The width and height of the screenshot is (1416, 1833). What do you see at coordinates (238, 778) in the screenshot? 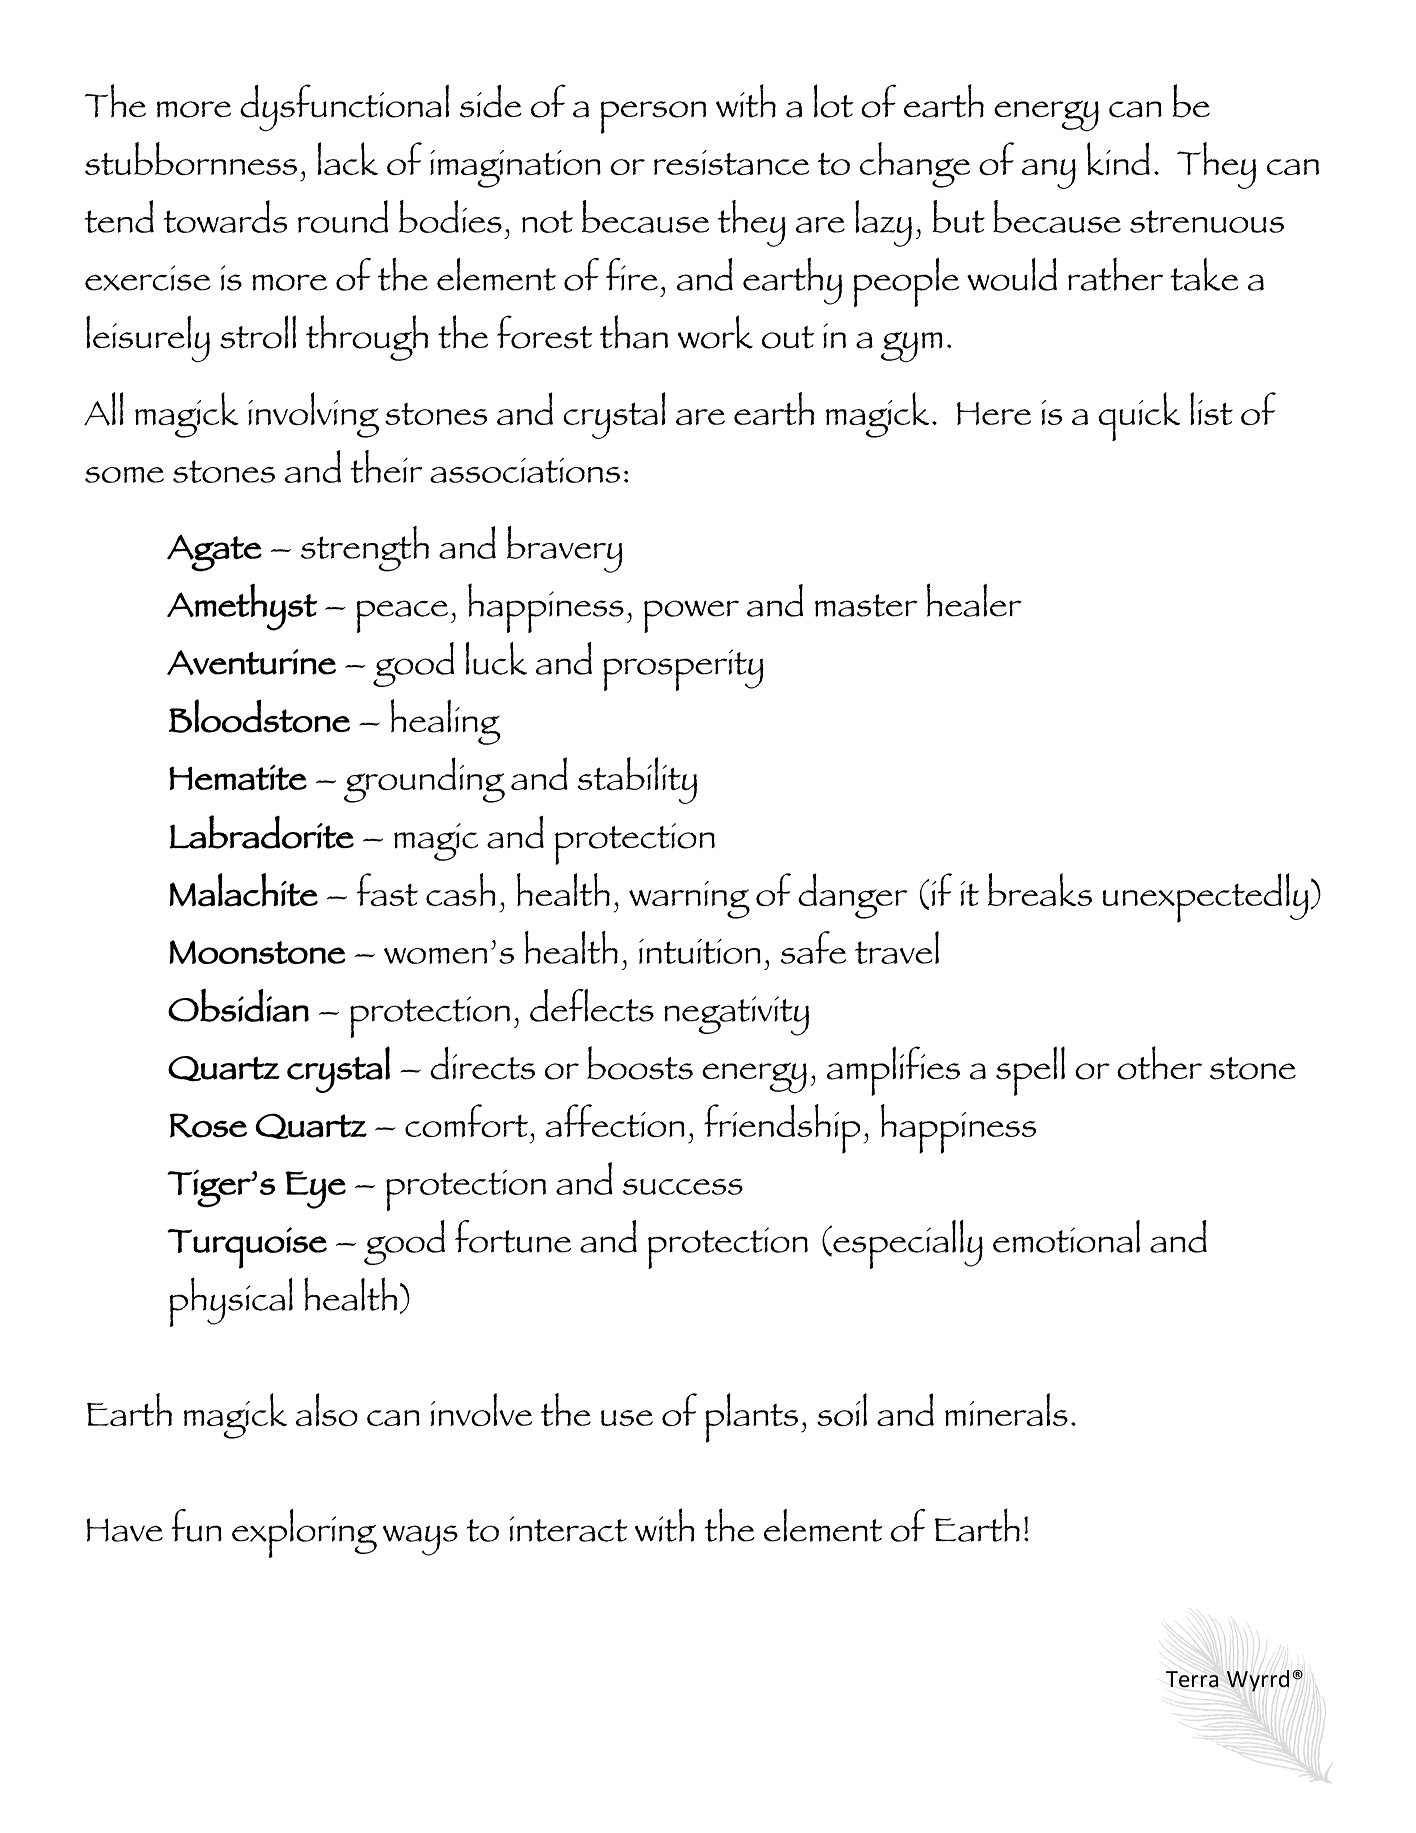
I see `Hematite` at bounding box center [238, 778].
